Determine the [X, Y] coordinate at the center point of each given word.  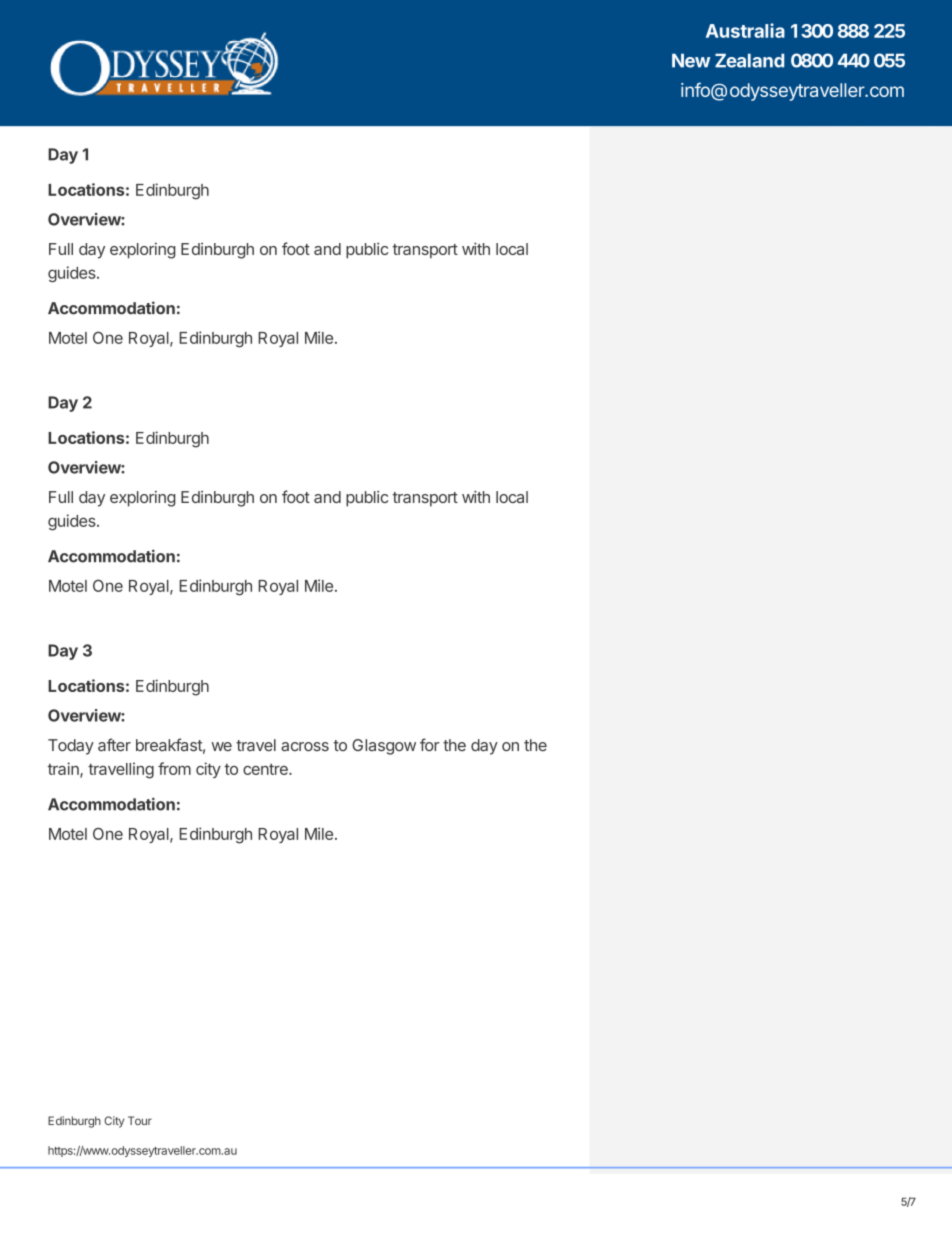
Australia [745, 30]
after [114, 745]
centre [266, 769]
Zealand [749, 60]
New [691, 60]
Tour [140, 1120]
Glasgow [384, 747]
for [429, 744]
